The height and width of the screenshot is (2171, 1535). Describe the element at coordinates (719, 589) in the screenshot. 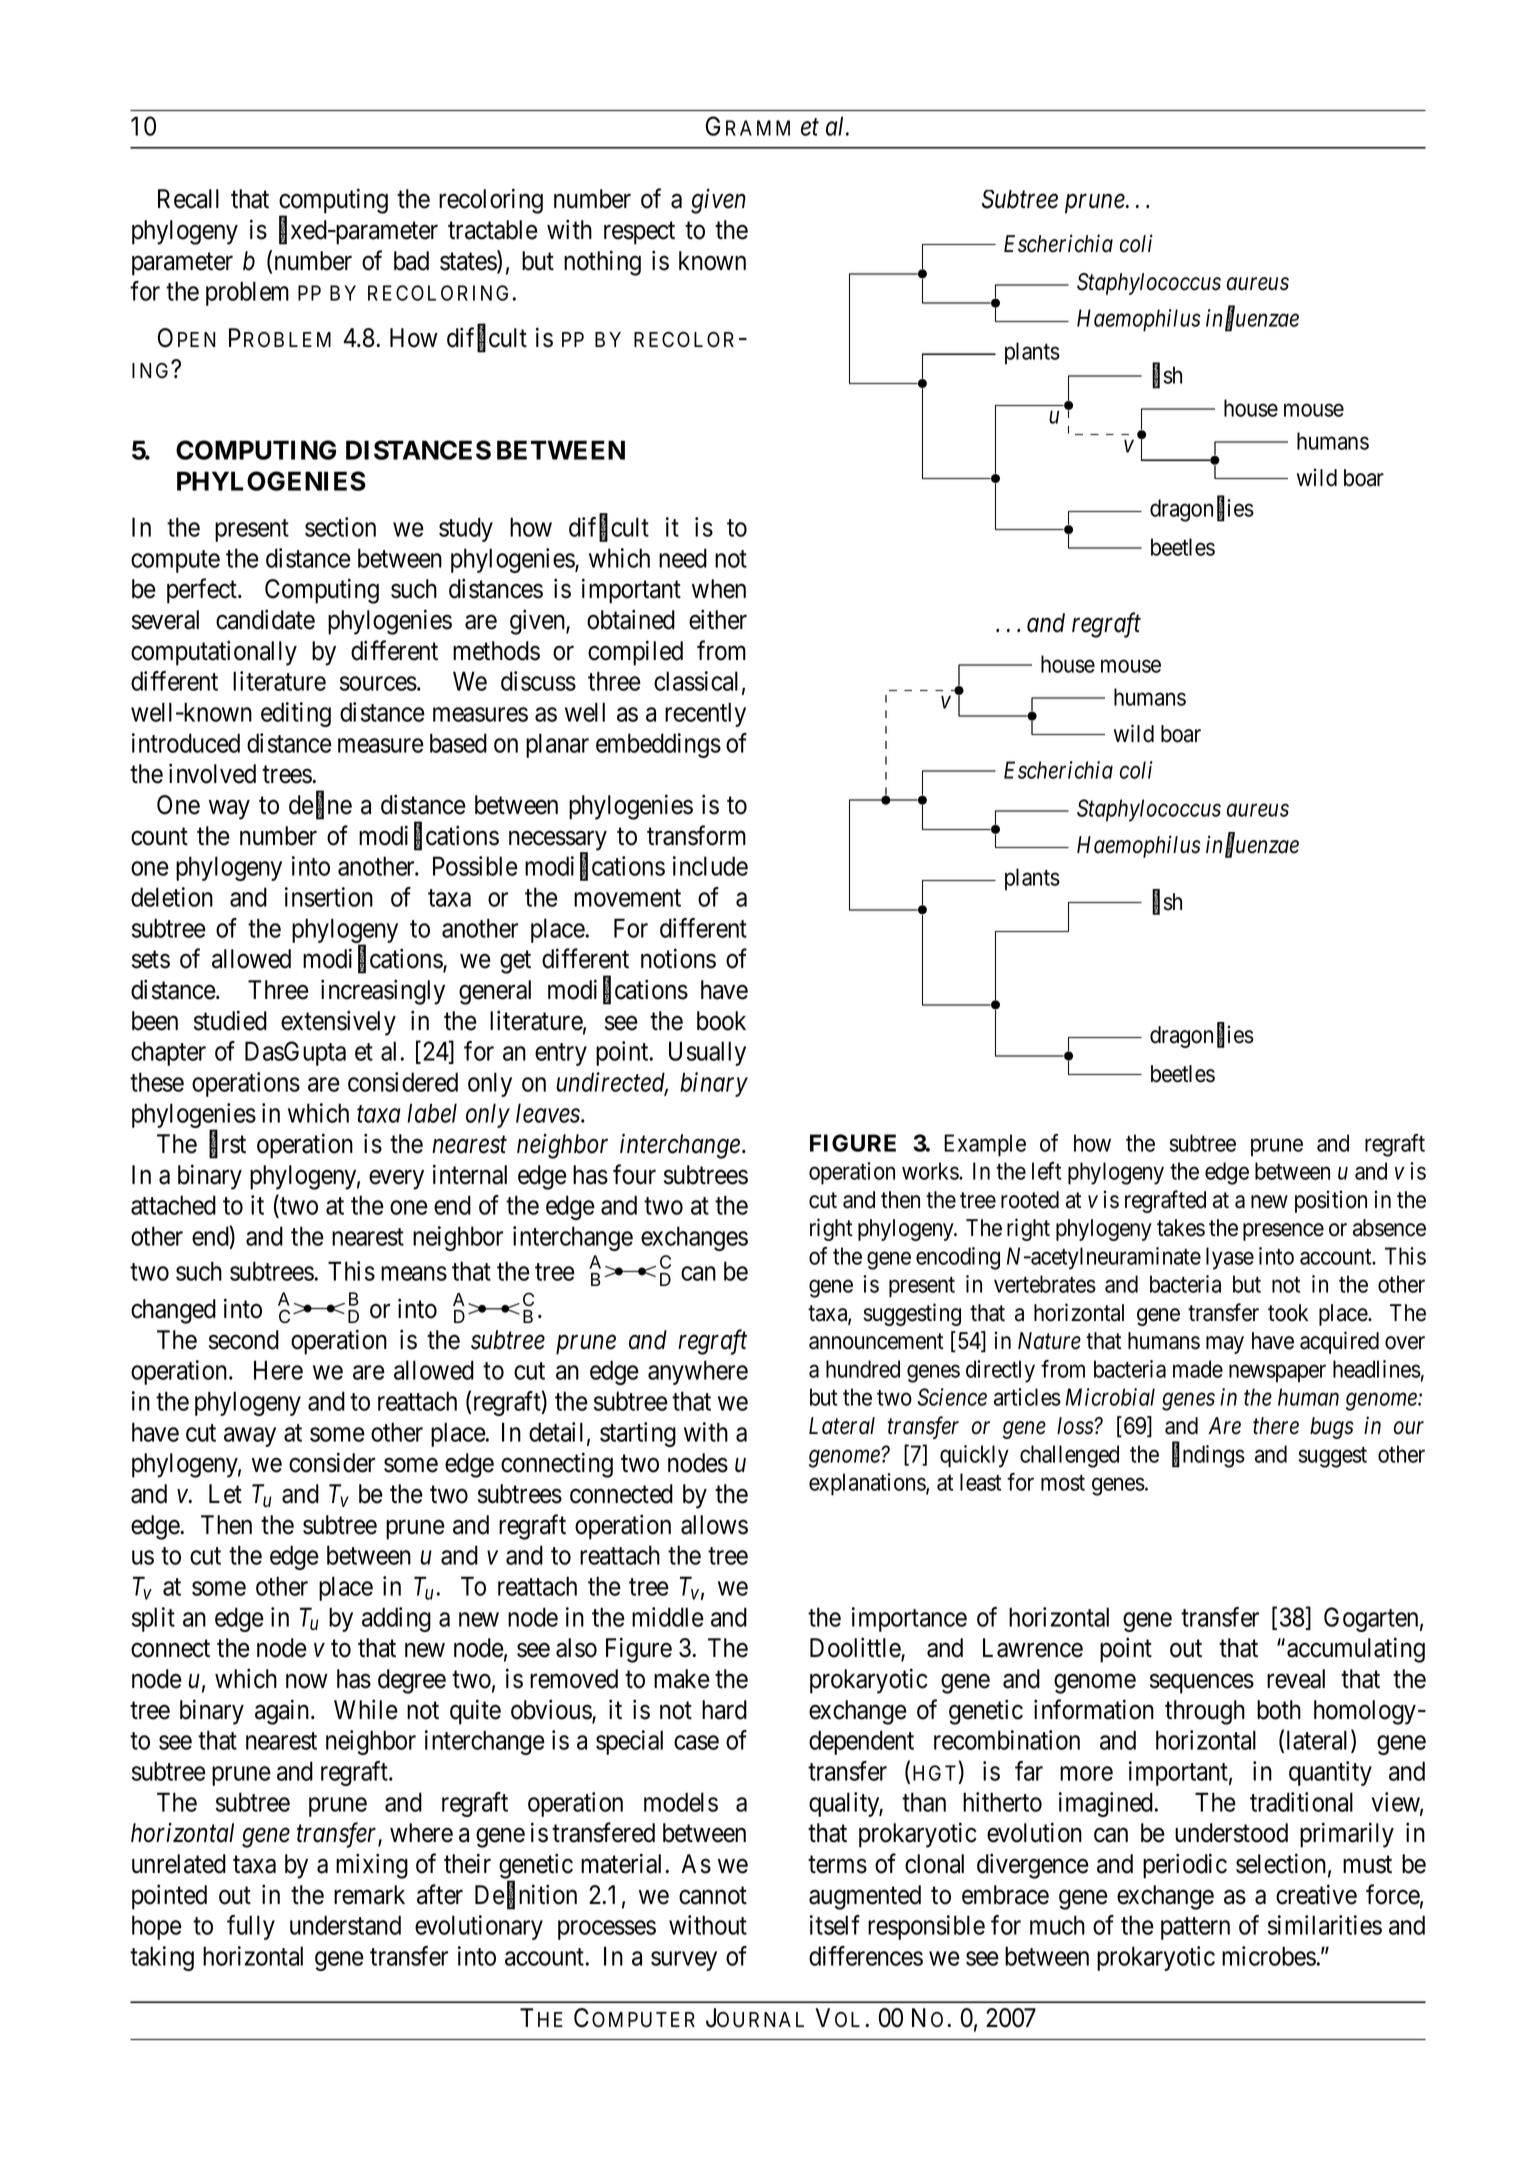

I see `when` at that location.
